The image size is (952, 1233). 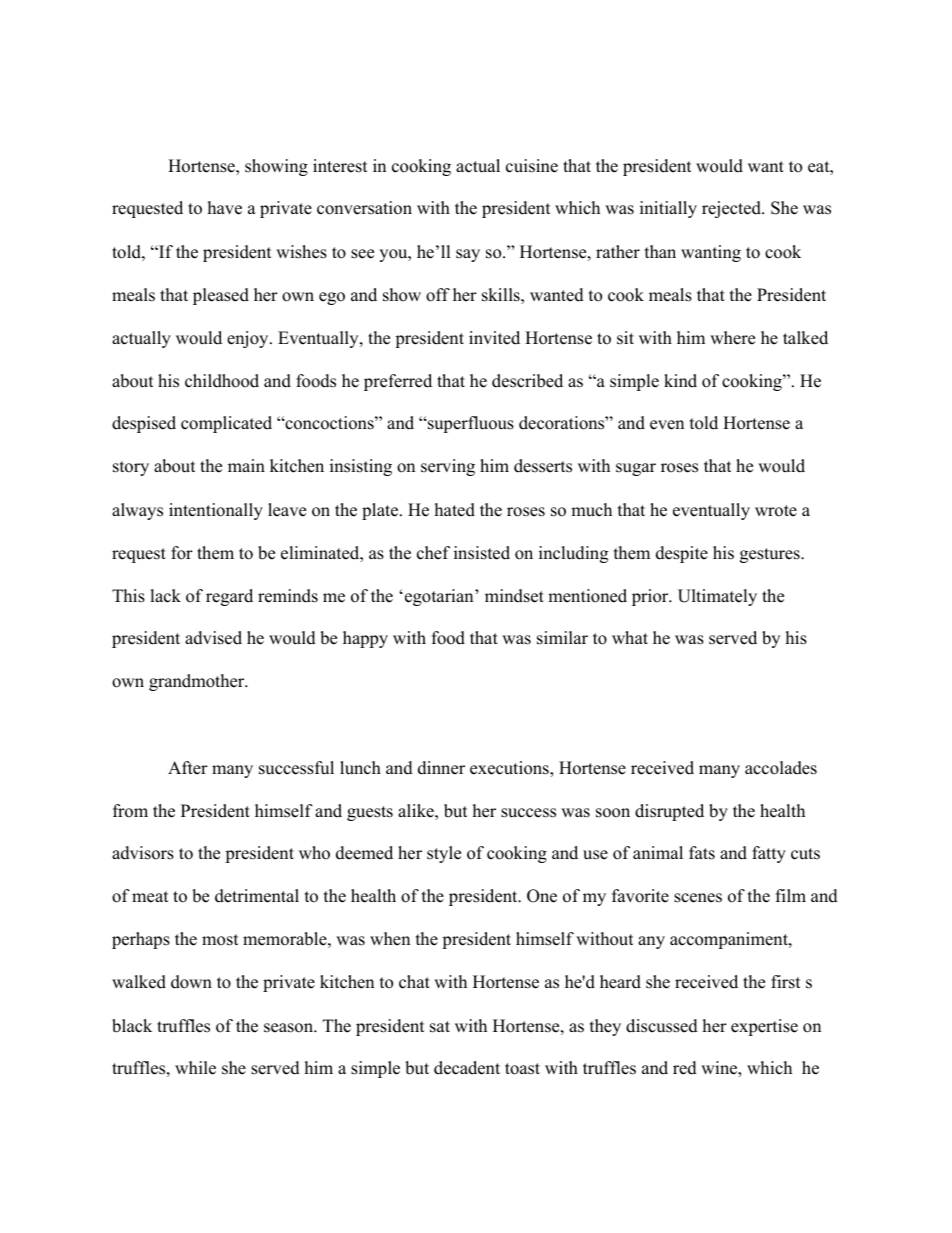 What do you see at coordinates (717, 597) in the document?
I see `Ultimately` at bounding box center [717, 597].
